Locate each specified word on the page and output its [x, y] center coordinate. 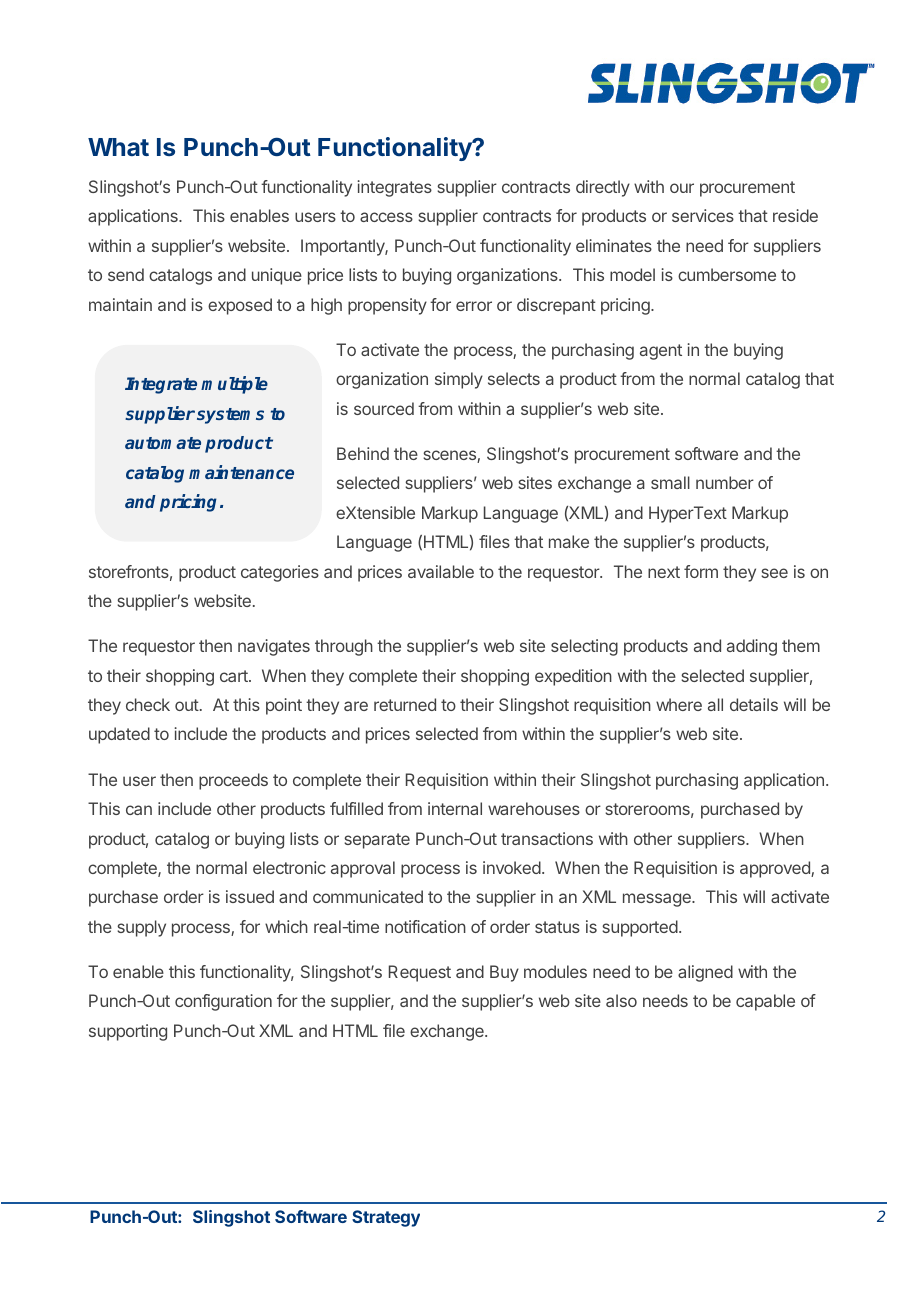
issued [250, 896]
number [725, 482]
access [386, 217]
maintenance [241, 472]
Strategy [386, 1218]
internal [455, 808]
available [441, 571]
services [703, 215]
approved [776, 869]
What [118, 147]
